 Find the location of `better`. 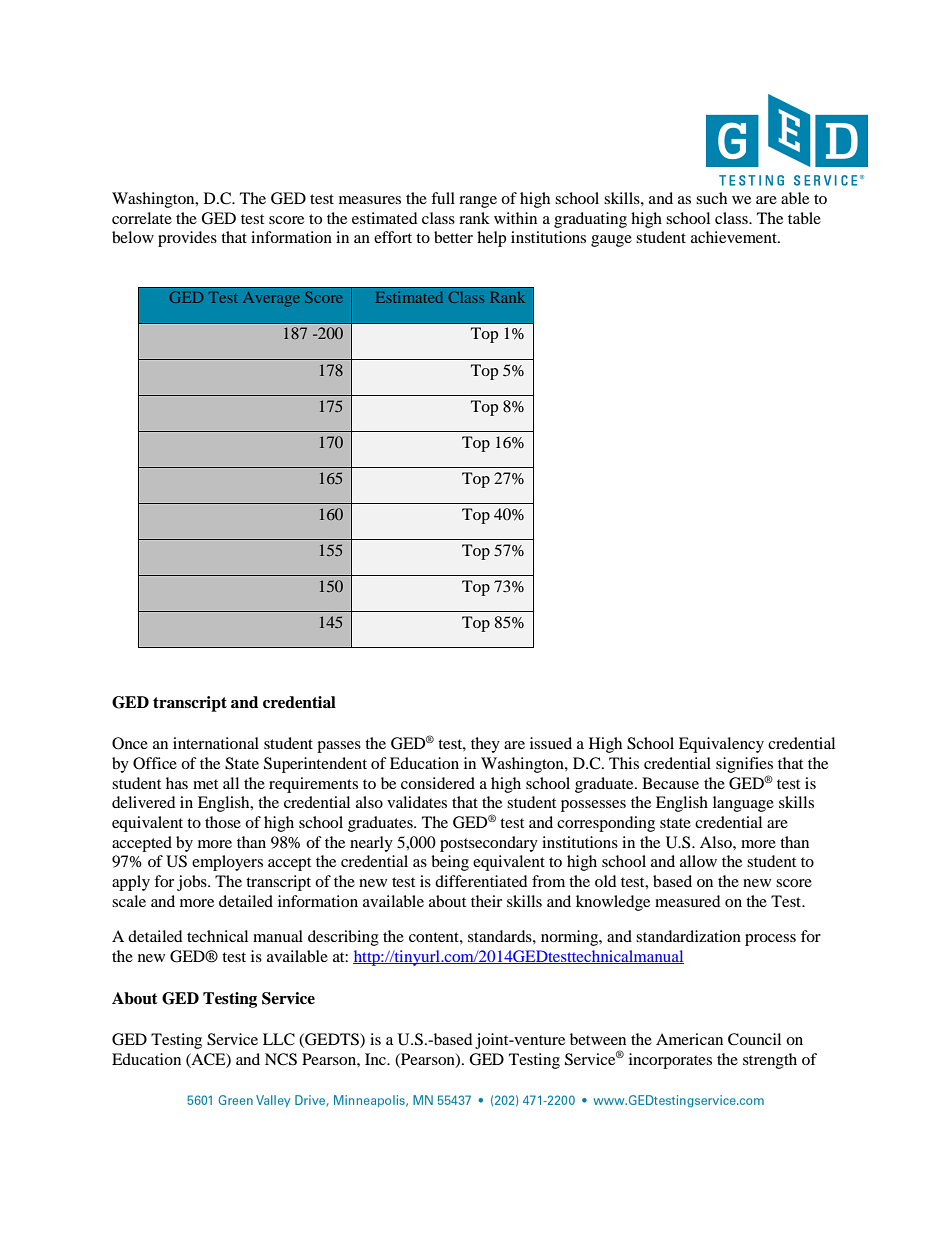

better is located at coordinates (453, 237).
